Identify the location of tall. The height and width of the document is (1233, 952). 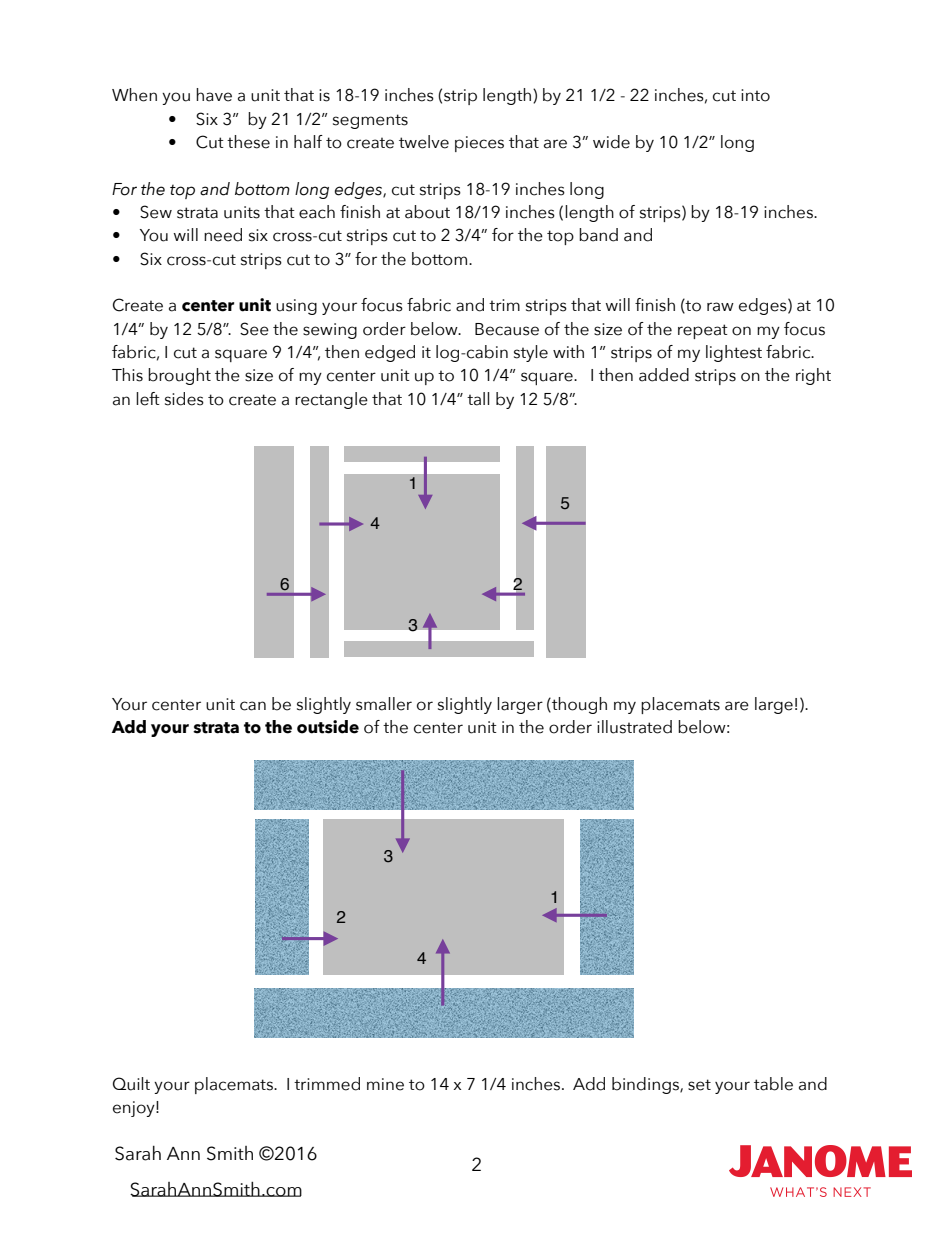
(478, 399).
